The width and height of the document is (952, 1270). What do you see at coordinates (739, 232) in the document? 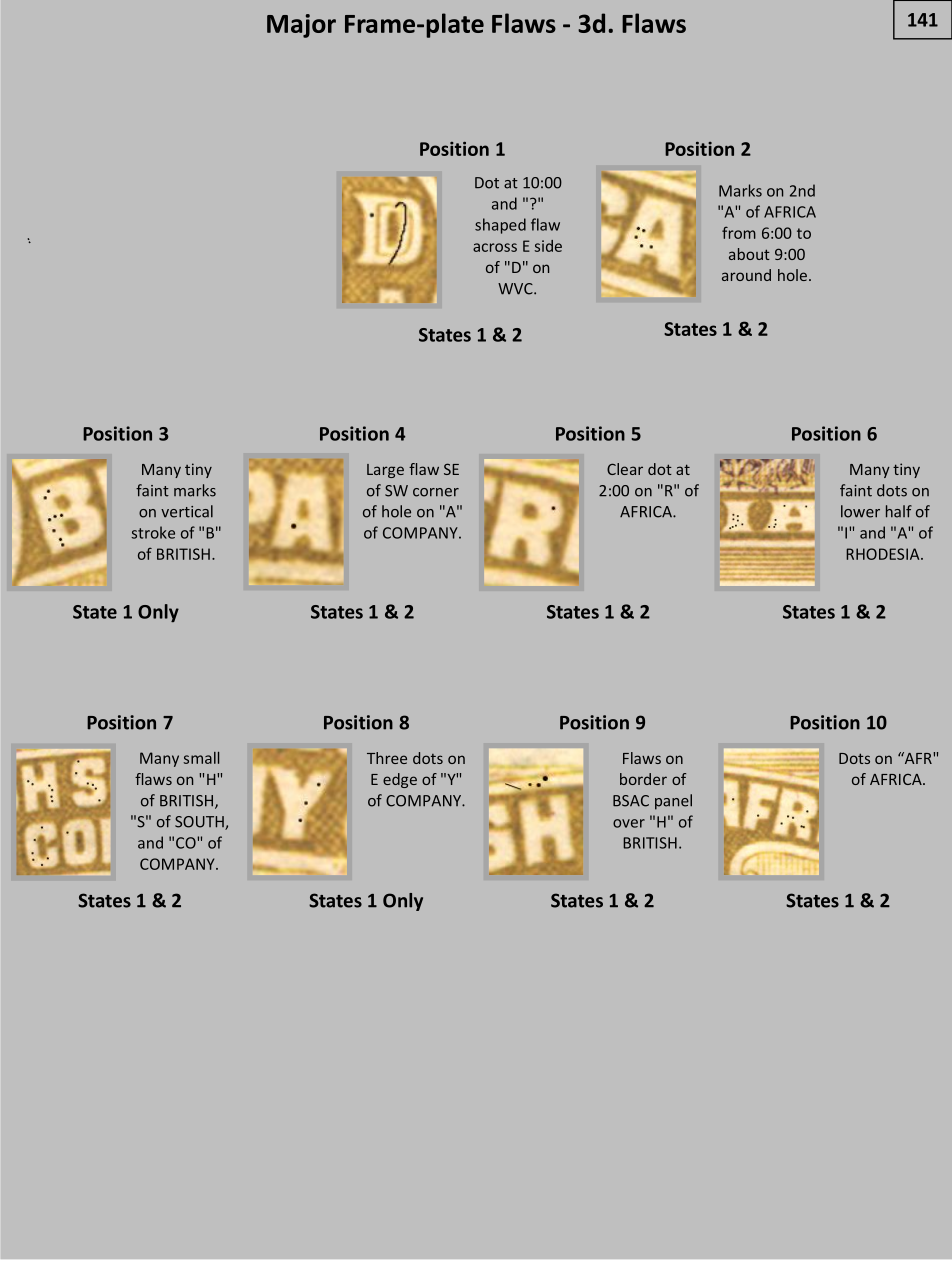
I see `from` at bounding box center [739, 232].
